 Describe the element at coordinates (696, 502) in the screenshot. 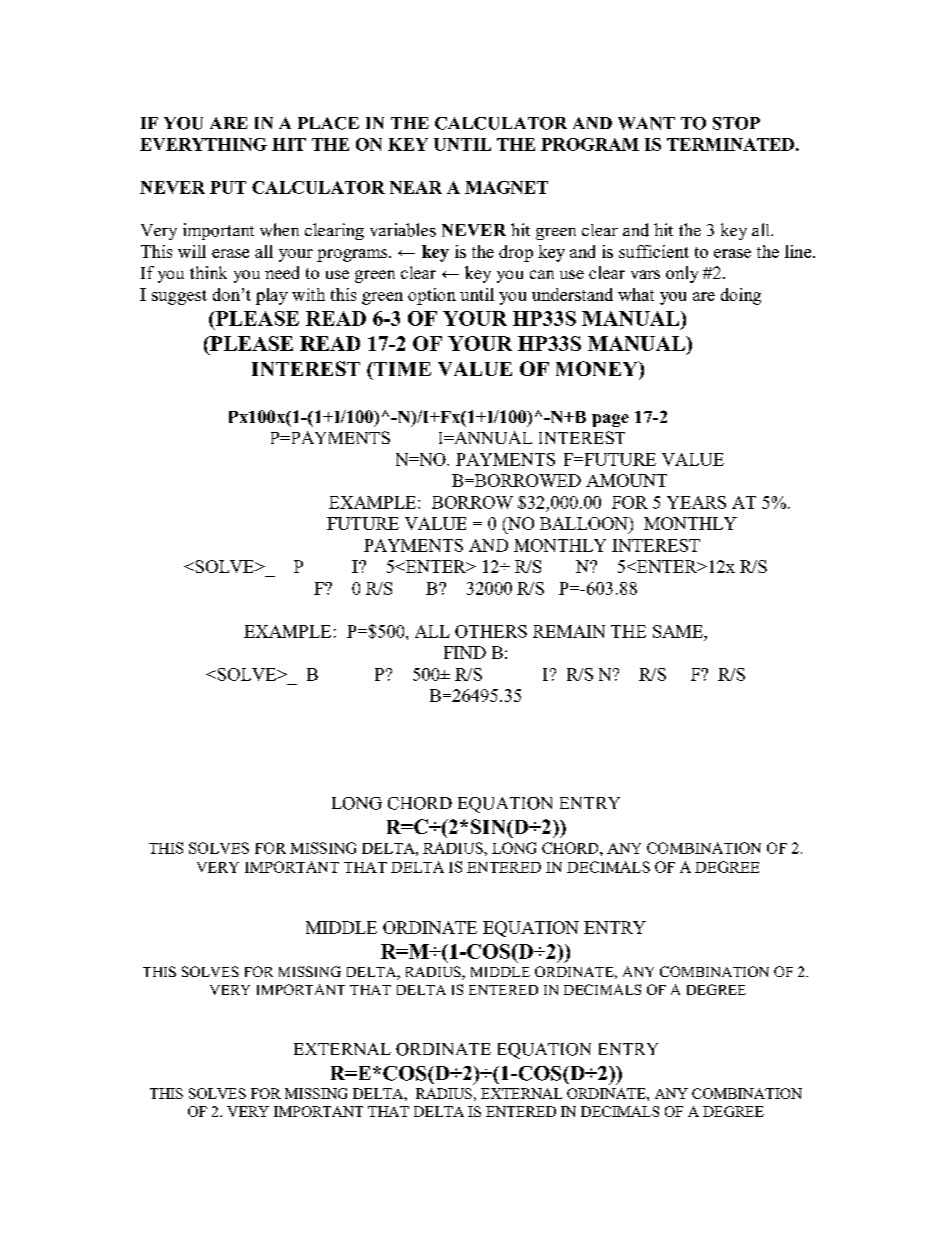

I see `YEARS` at that location.
